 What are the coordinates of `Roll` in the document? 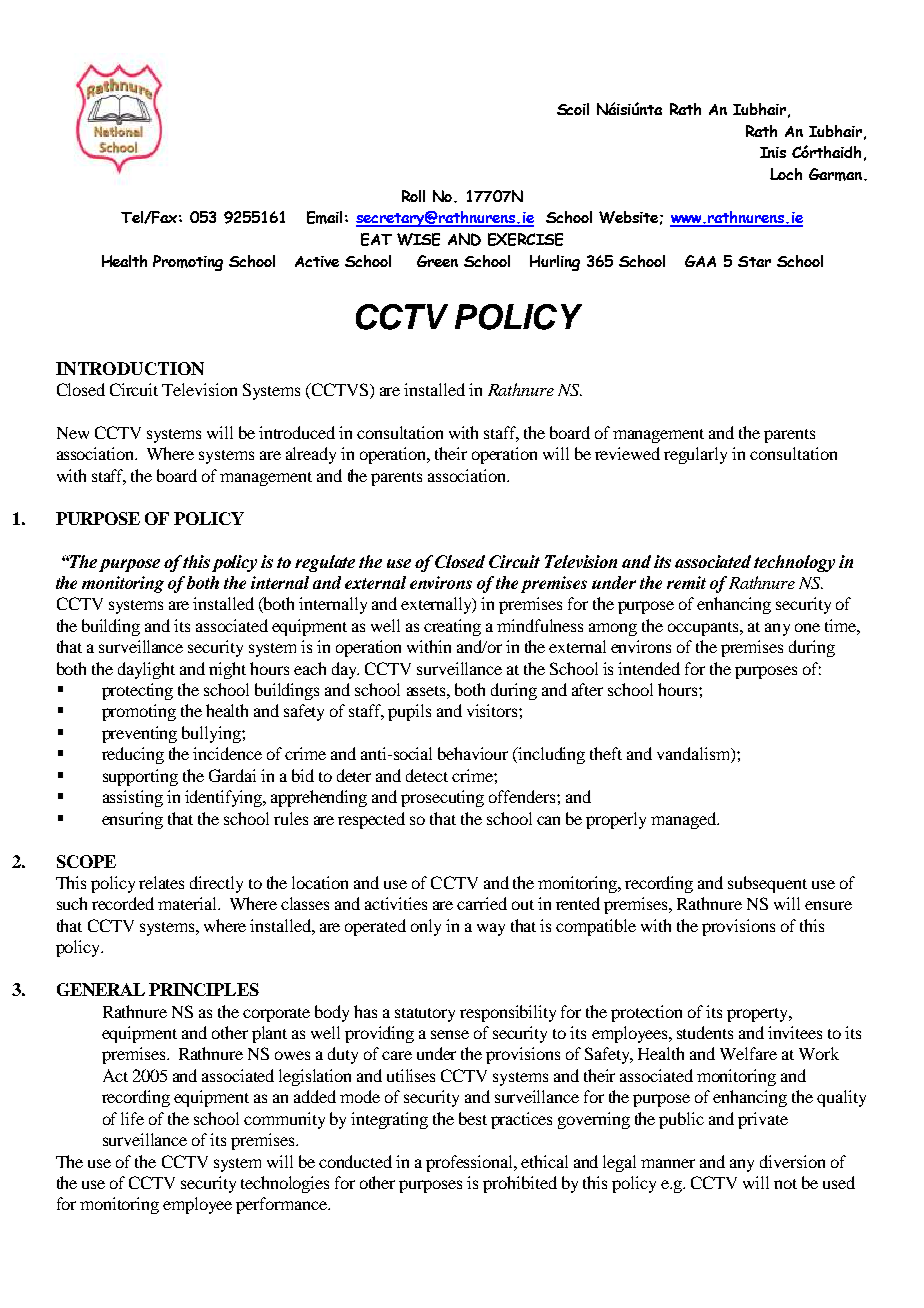 It's located at (413, 196).
